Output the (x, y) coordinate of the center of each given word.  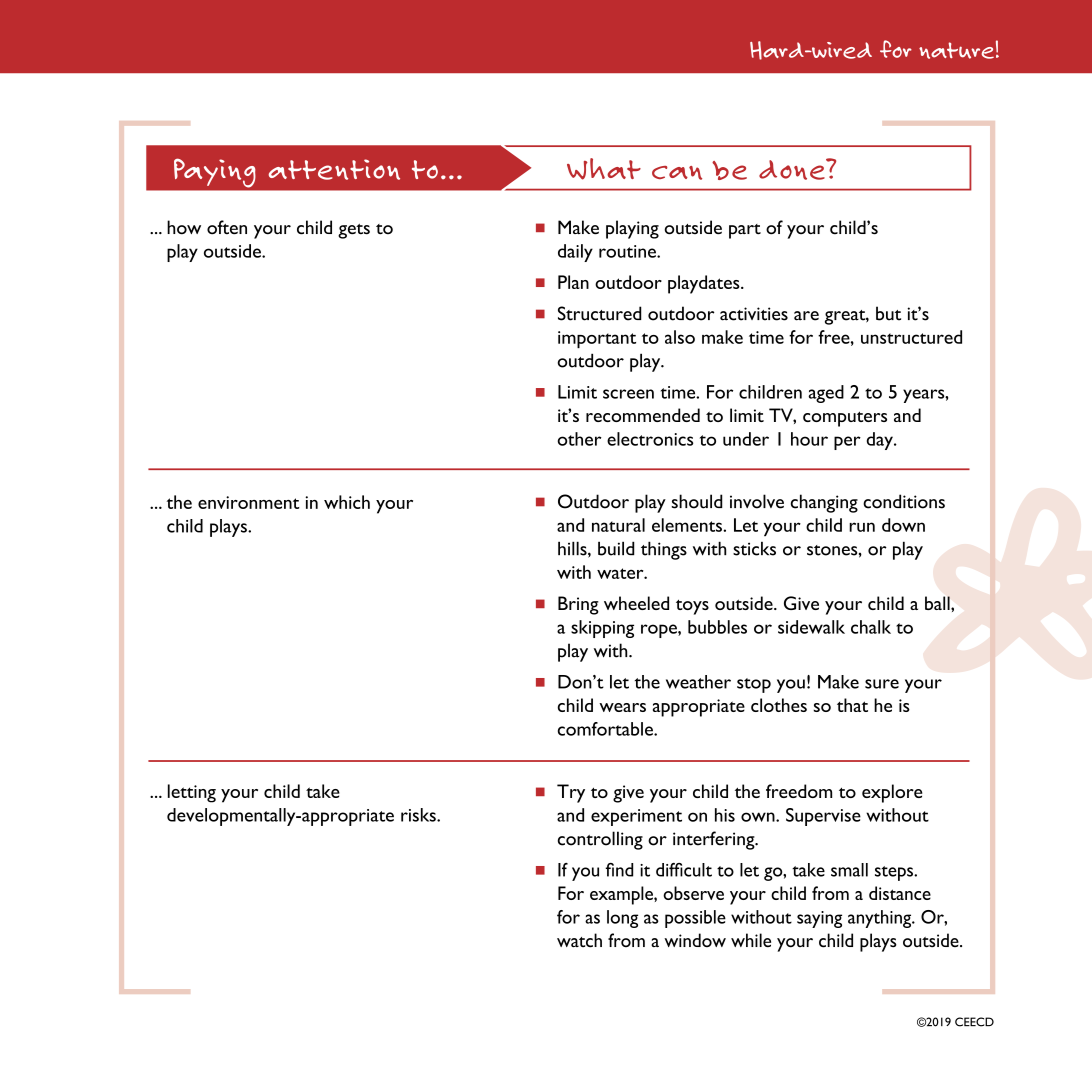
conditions (904, 501)
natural (618, 525)
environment (249, 502)
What (604, 169)
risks (419, 815)
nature (956, 50)
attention (334, 169)
